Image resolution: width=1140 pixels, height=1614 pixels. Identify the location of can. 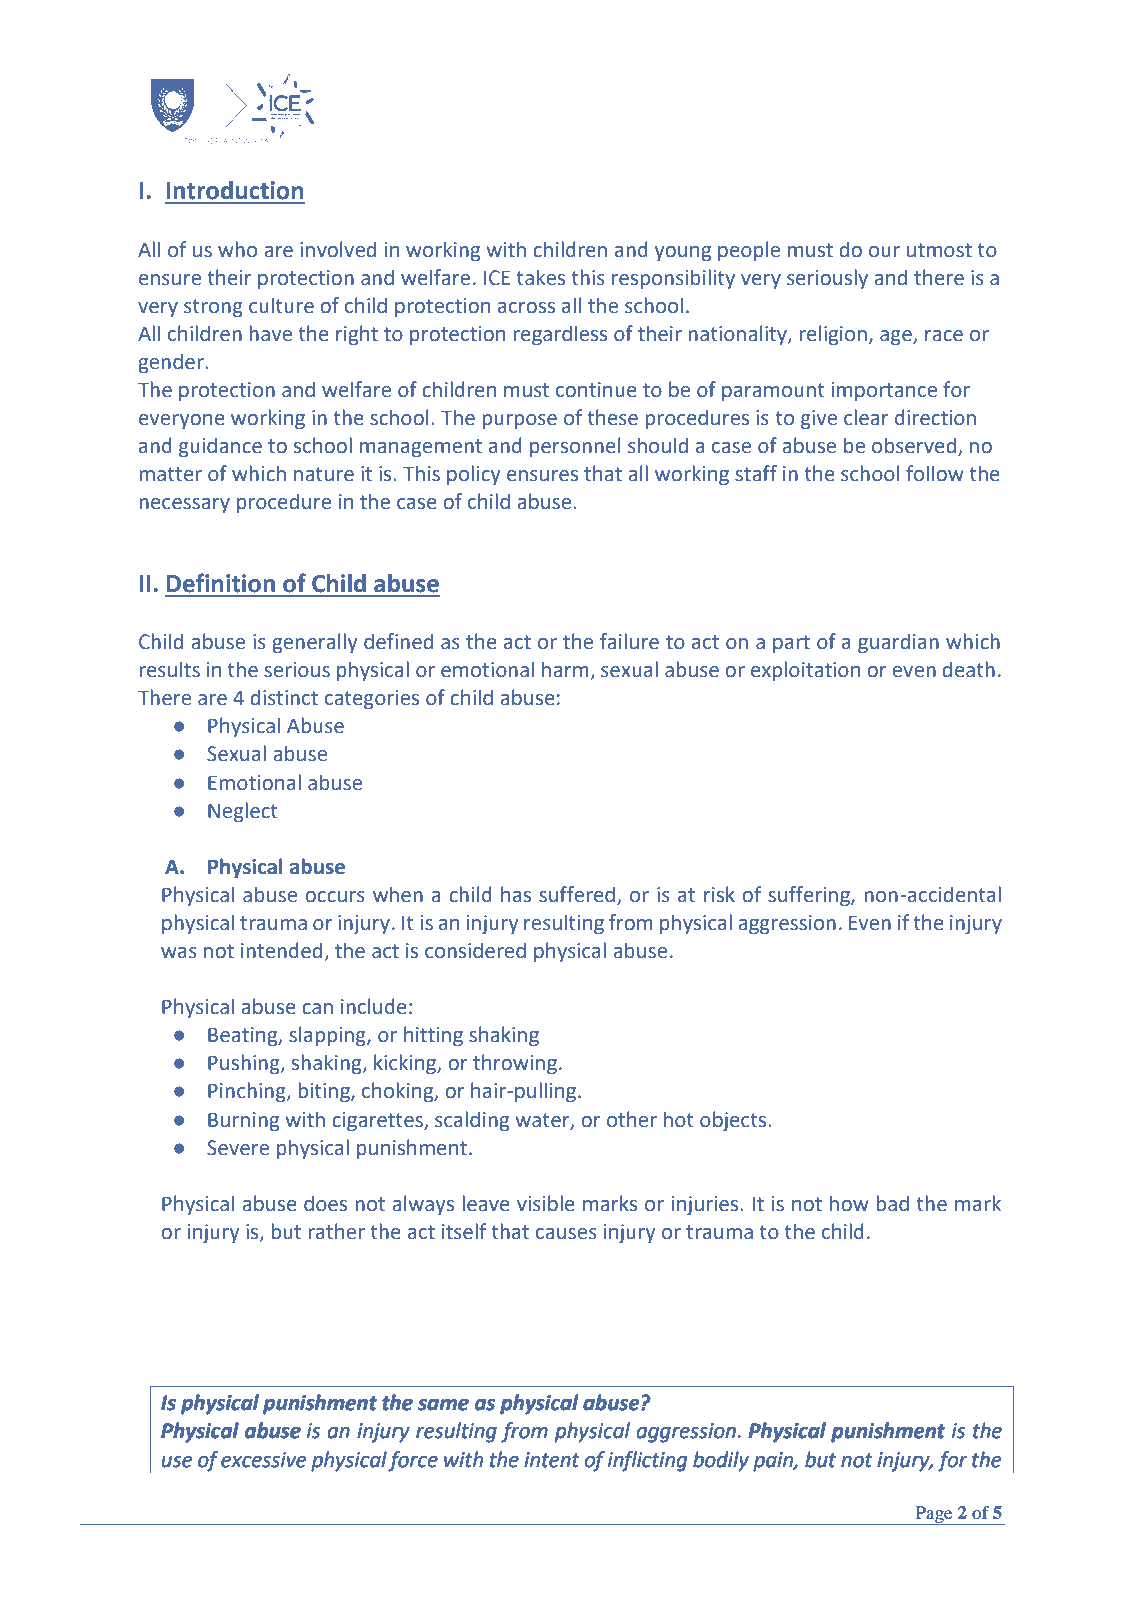
(317, 1009).
